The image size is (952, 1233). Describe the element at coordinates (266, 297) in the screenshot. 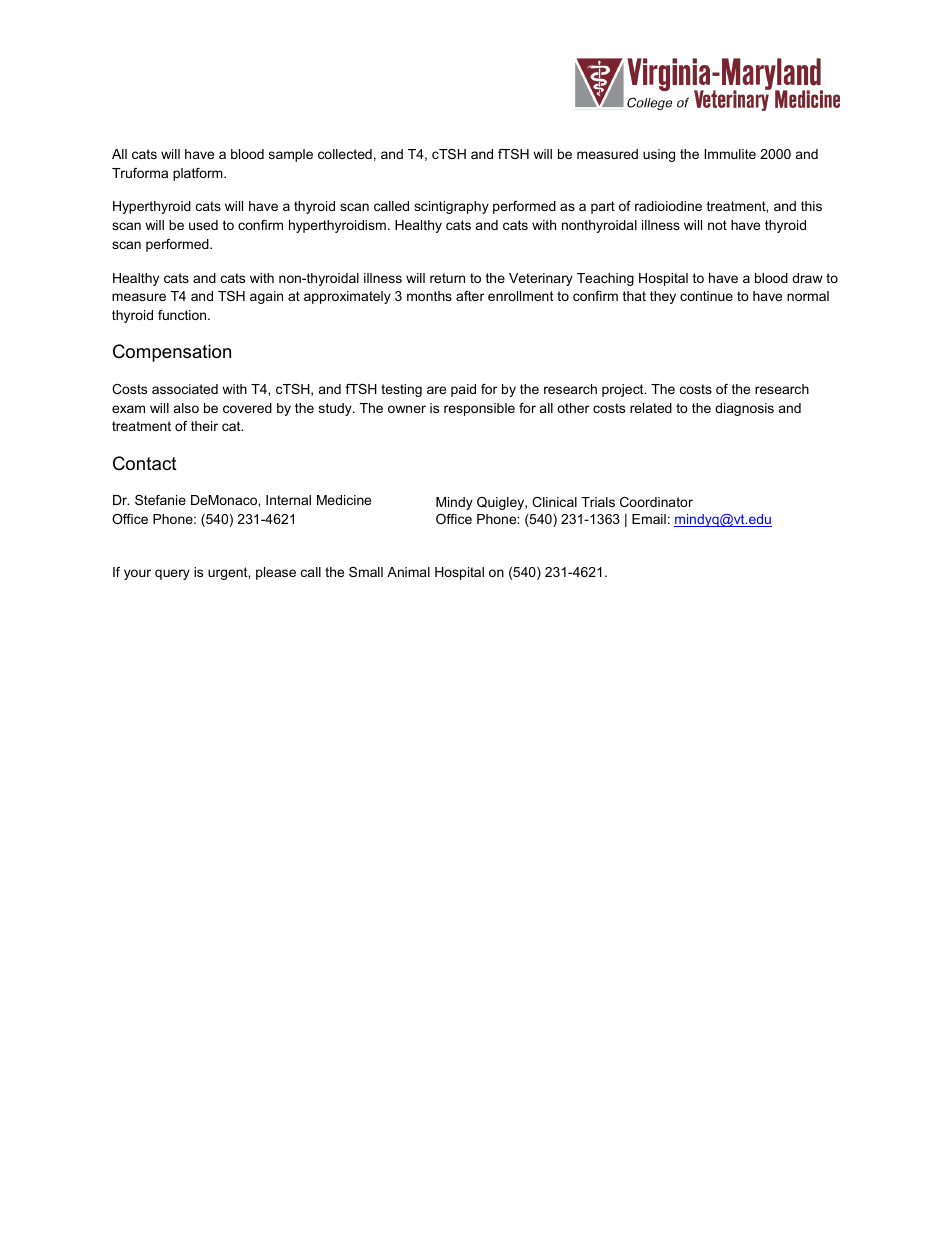

I see `again` at that location.
